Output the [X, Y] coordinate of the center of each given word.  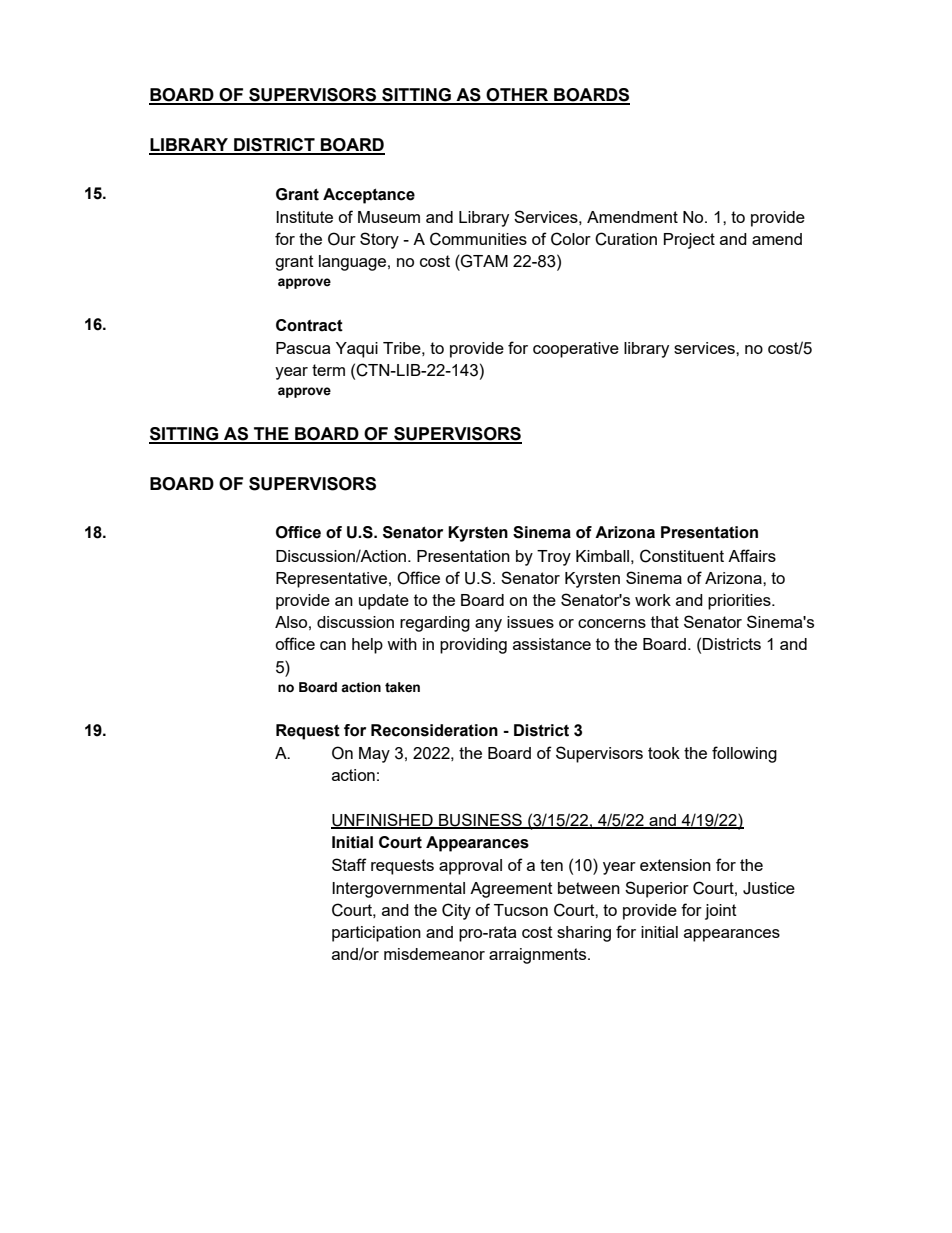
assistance [552, 644]
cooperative [576, 350]
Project [689, 241]
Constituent [682, 556]
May [374, 755]
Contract [309, 325]
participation [376, 934]
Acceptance [369, 196]
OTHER [518, 96]
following [744, 754]
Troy [554, 558]
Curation [626, 239]
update [384, 602]
